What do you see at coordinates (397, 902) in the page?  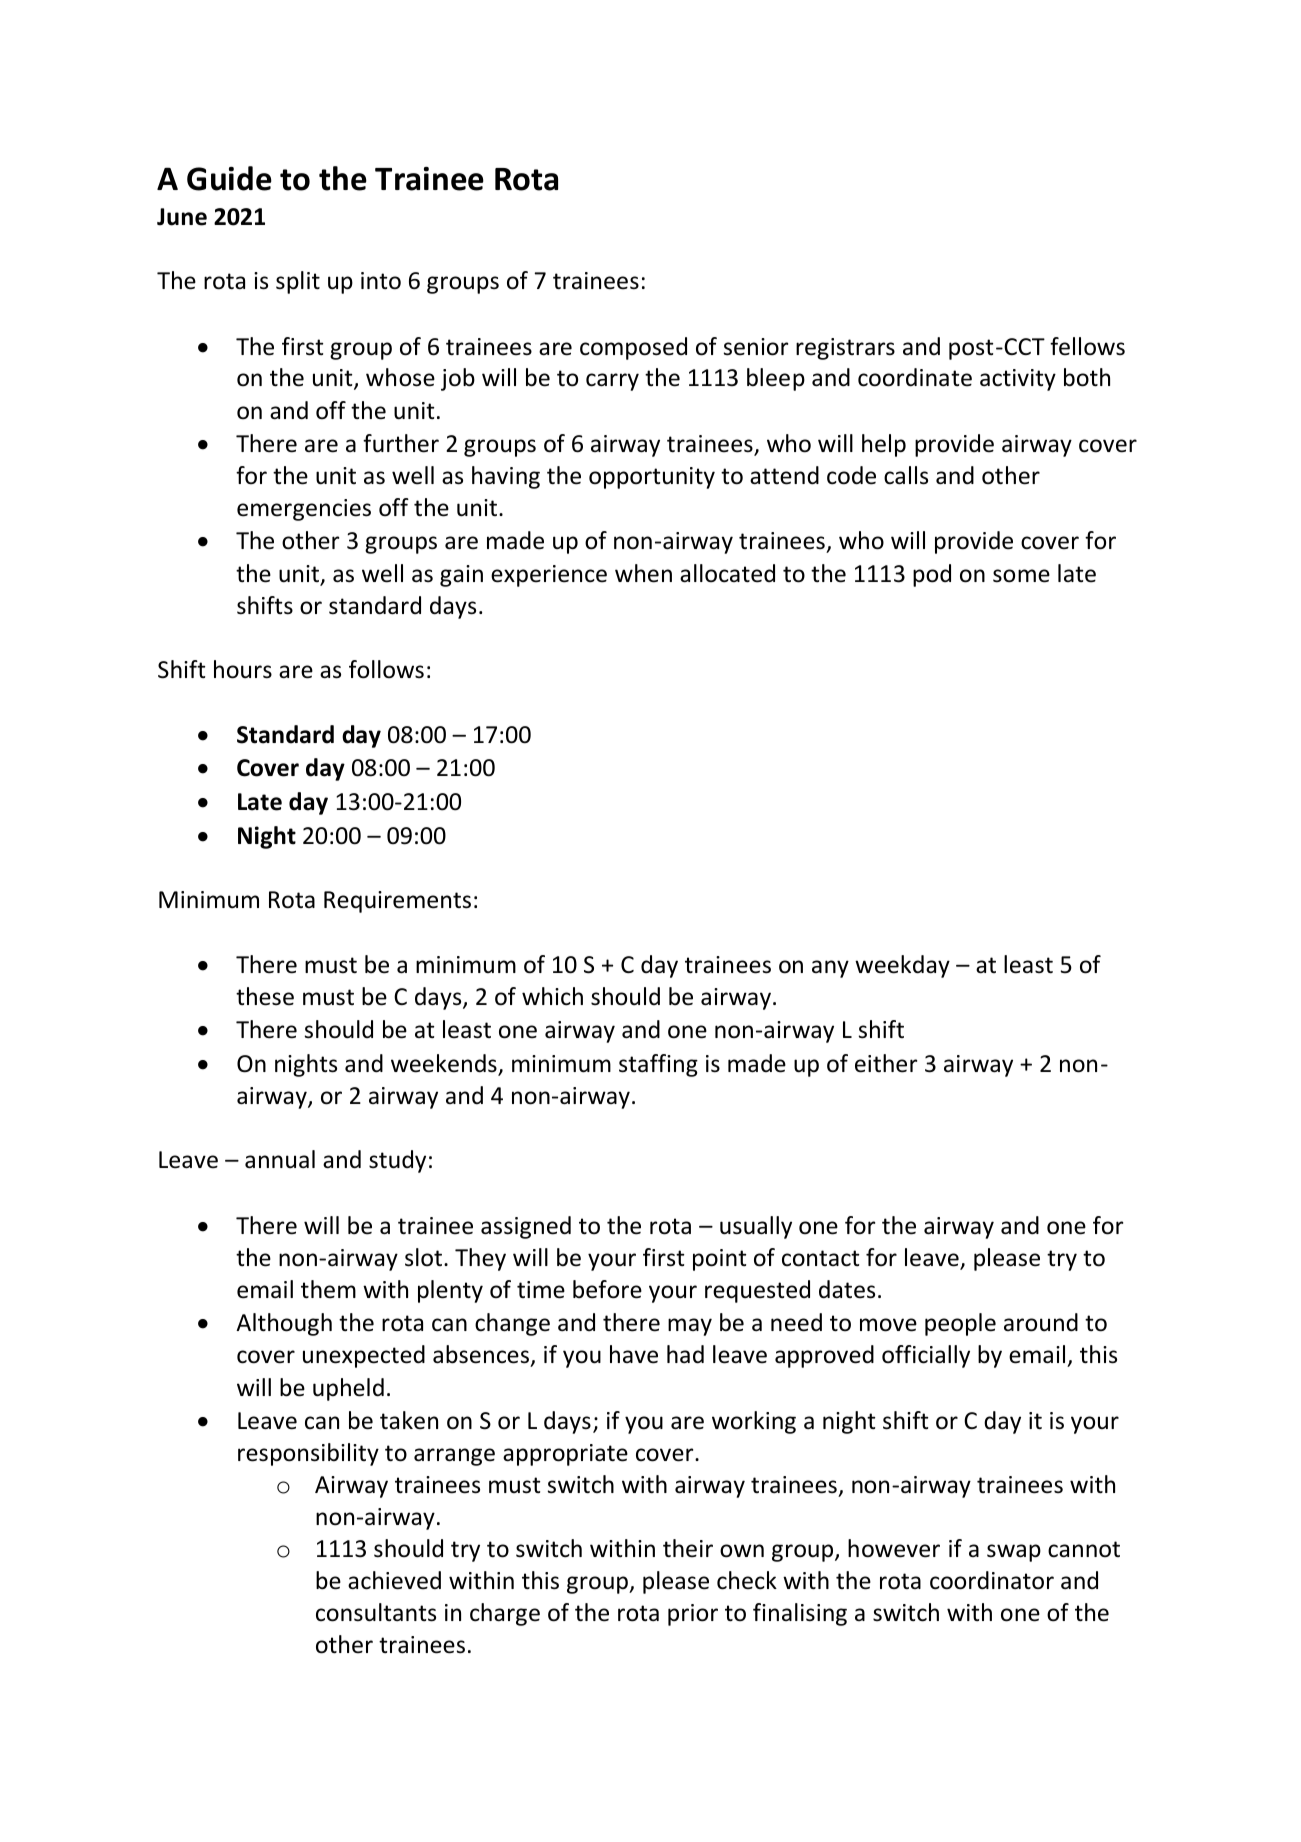 I see `Requirements` at bounding box center [397, 902].
